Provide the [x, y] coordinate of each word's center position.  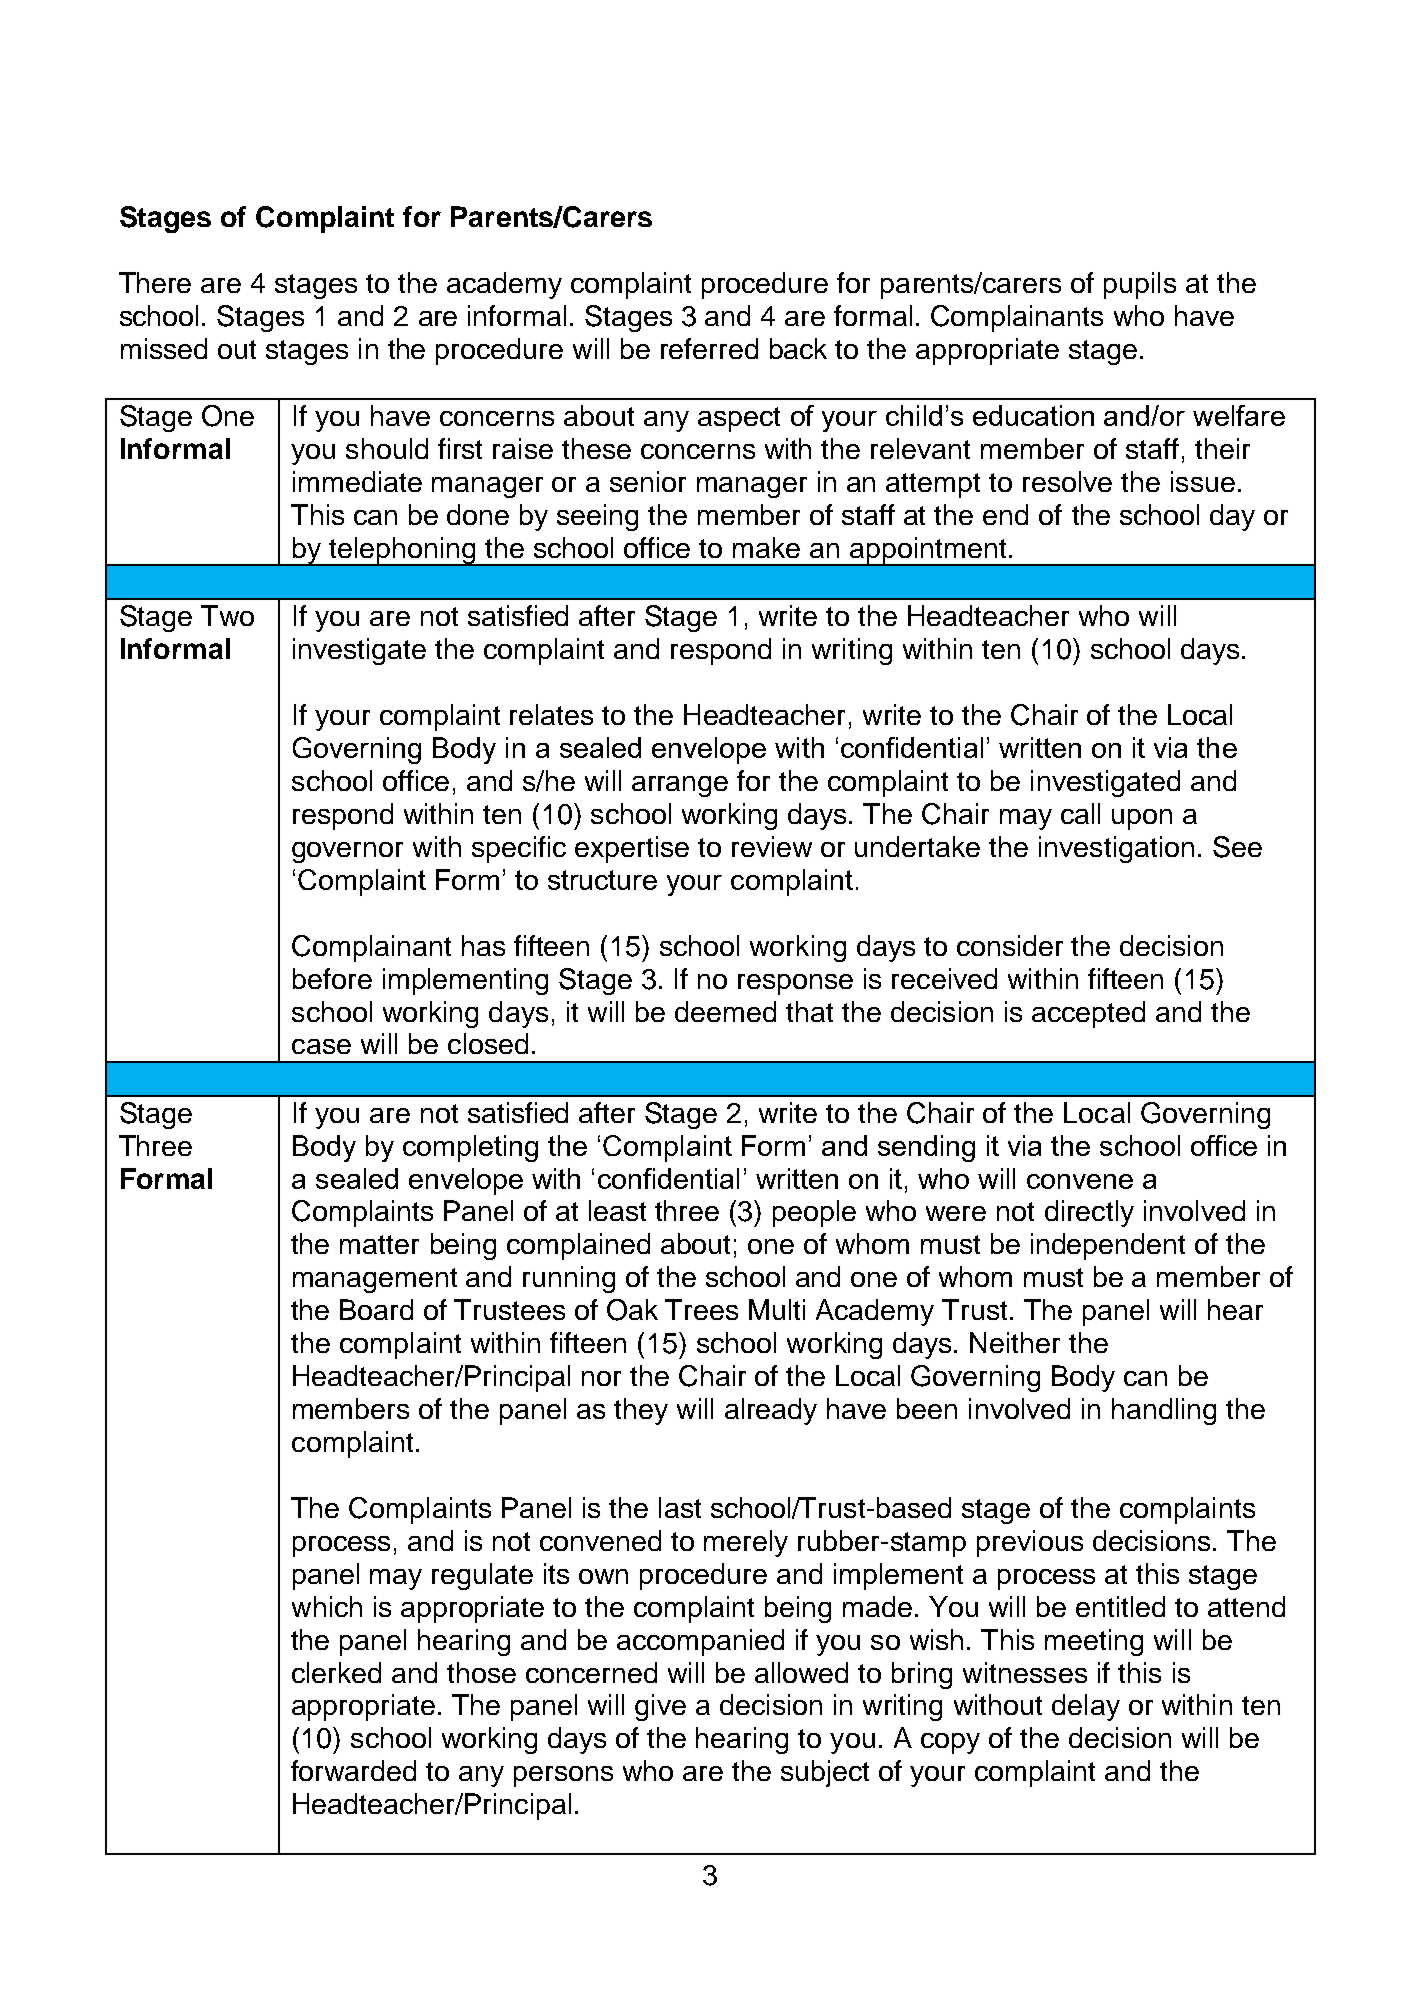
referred [709, 348]
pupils [1140, 285]
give [660, 1707]
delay [1086, 1707]
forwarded [353, 1770]
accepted [1088, 1014]
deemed [725, 1011]
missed [164, 348]
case [321, 1046]
